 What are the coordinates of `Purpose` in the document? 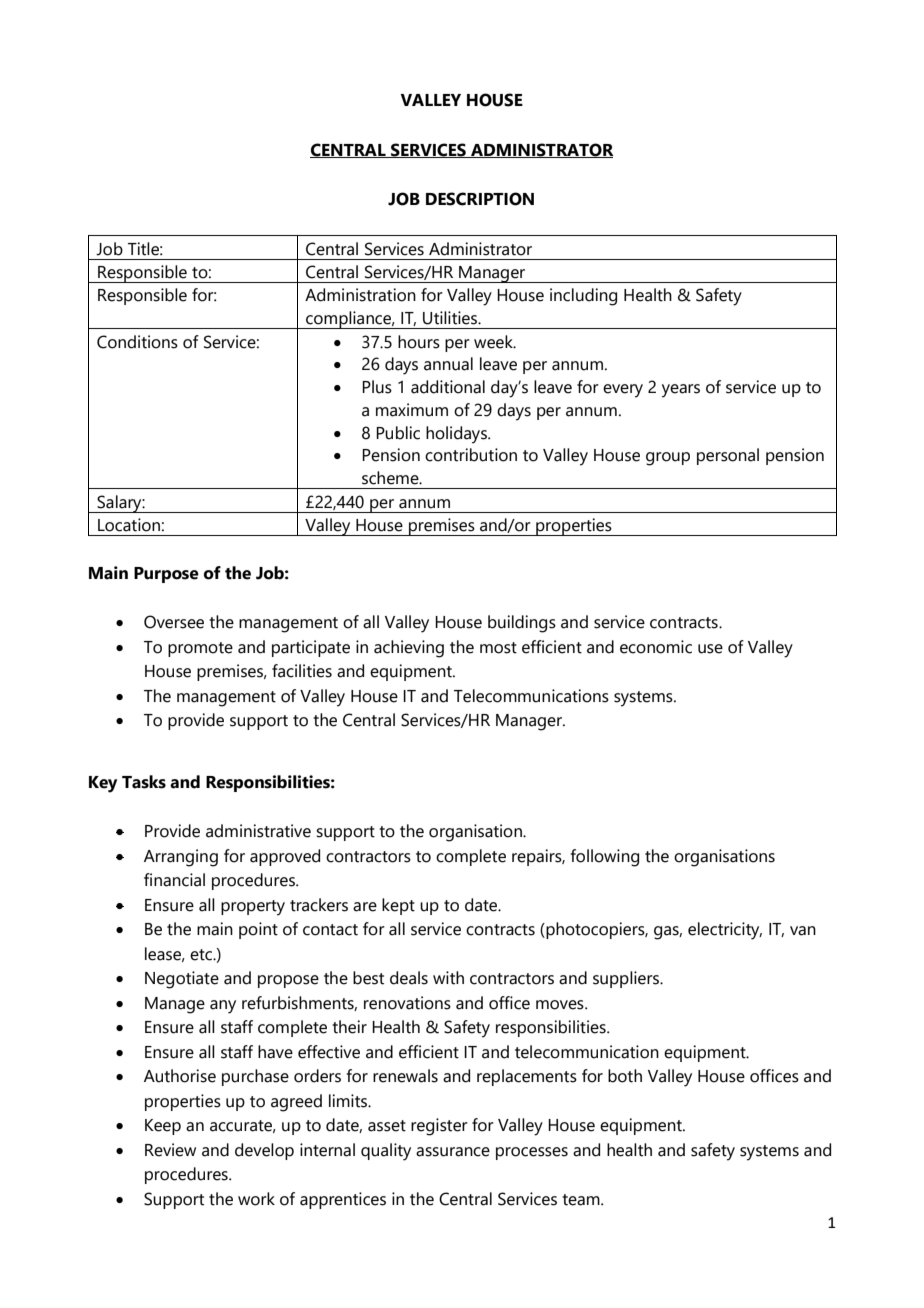 It's located at (166, 575).
